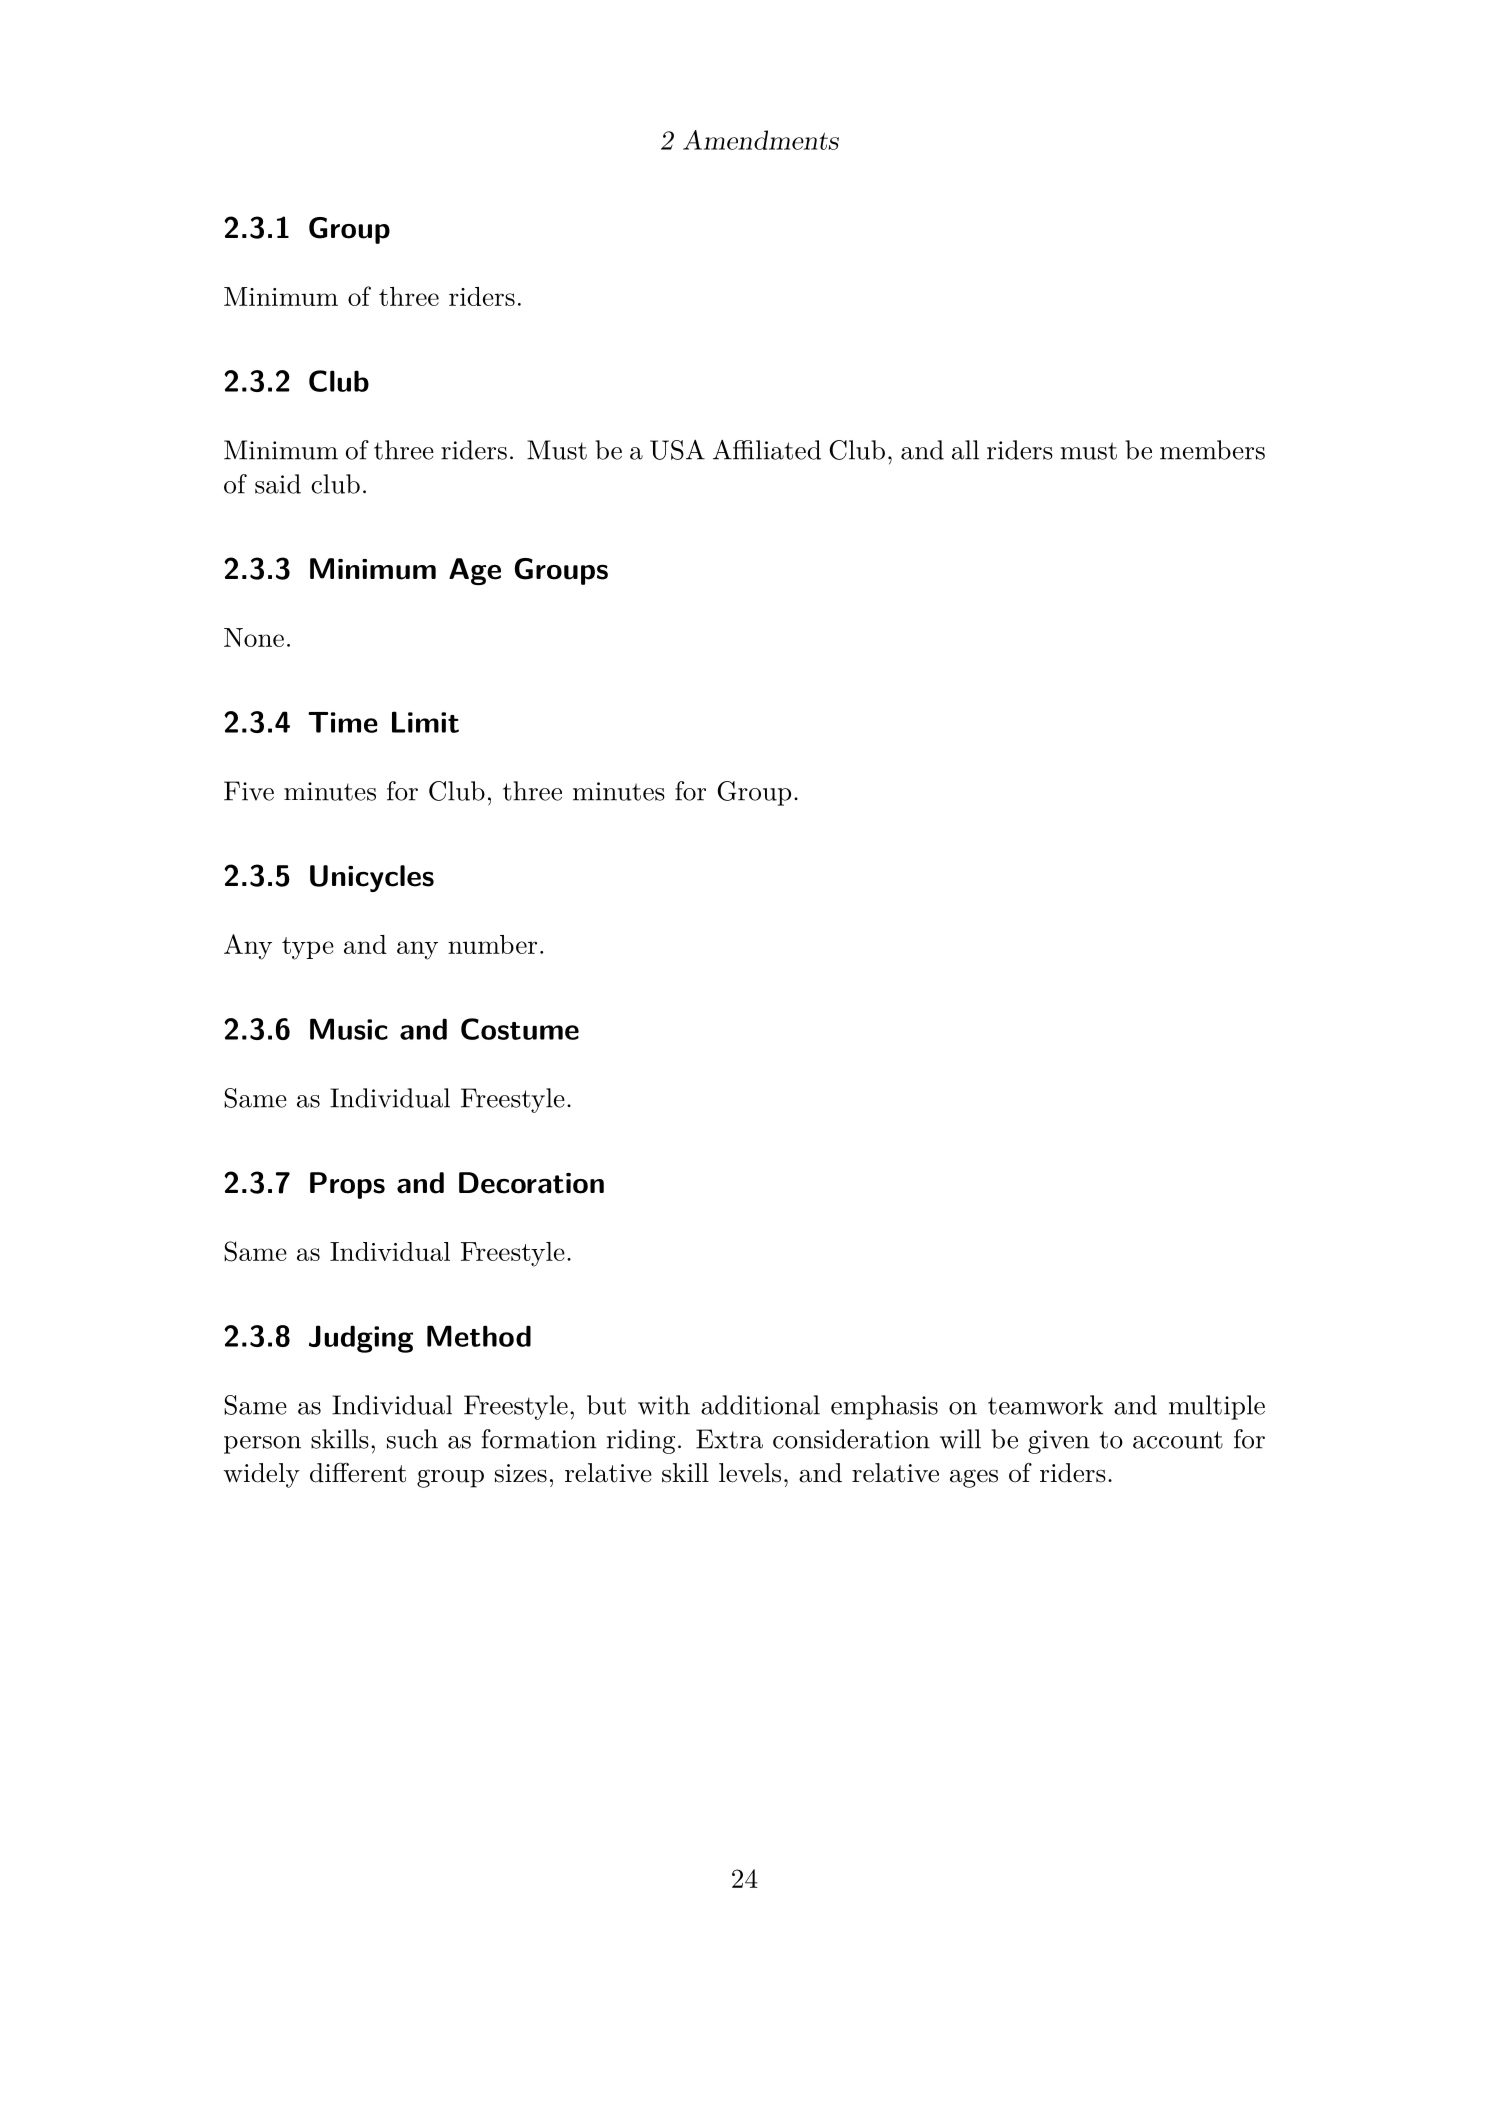  What do you see at coordinates (729, 1439) in the screenshot?
I see `Extra` at bounding box center [729, 1439].
